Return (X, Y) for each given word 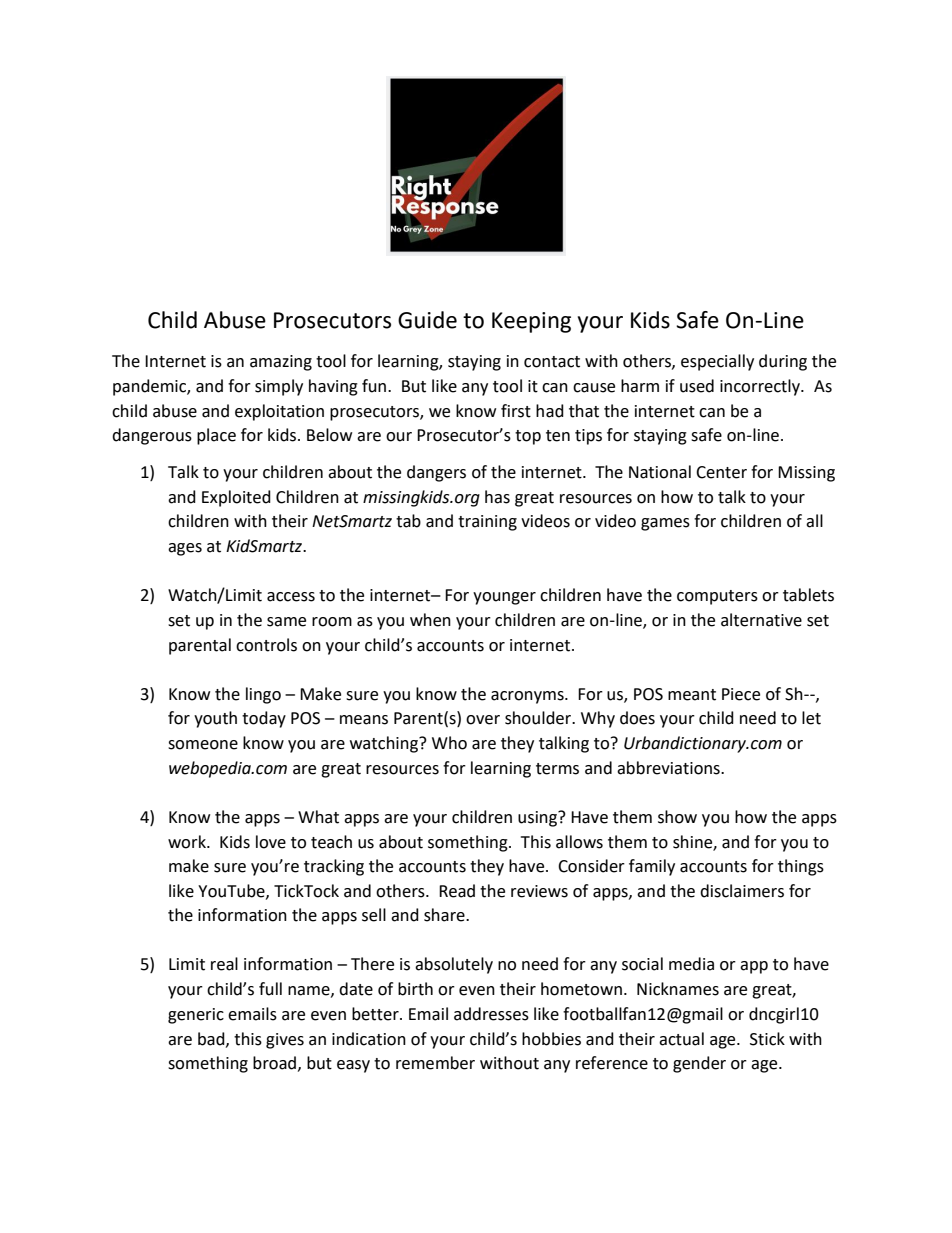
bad (212, 1039)
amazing (281, 363)
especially (717, 362)
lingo (263, 695)
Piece (741, 694)
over (483, 720)
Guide (427, 320)
